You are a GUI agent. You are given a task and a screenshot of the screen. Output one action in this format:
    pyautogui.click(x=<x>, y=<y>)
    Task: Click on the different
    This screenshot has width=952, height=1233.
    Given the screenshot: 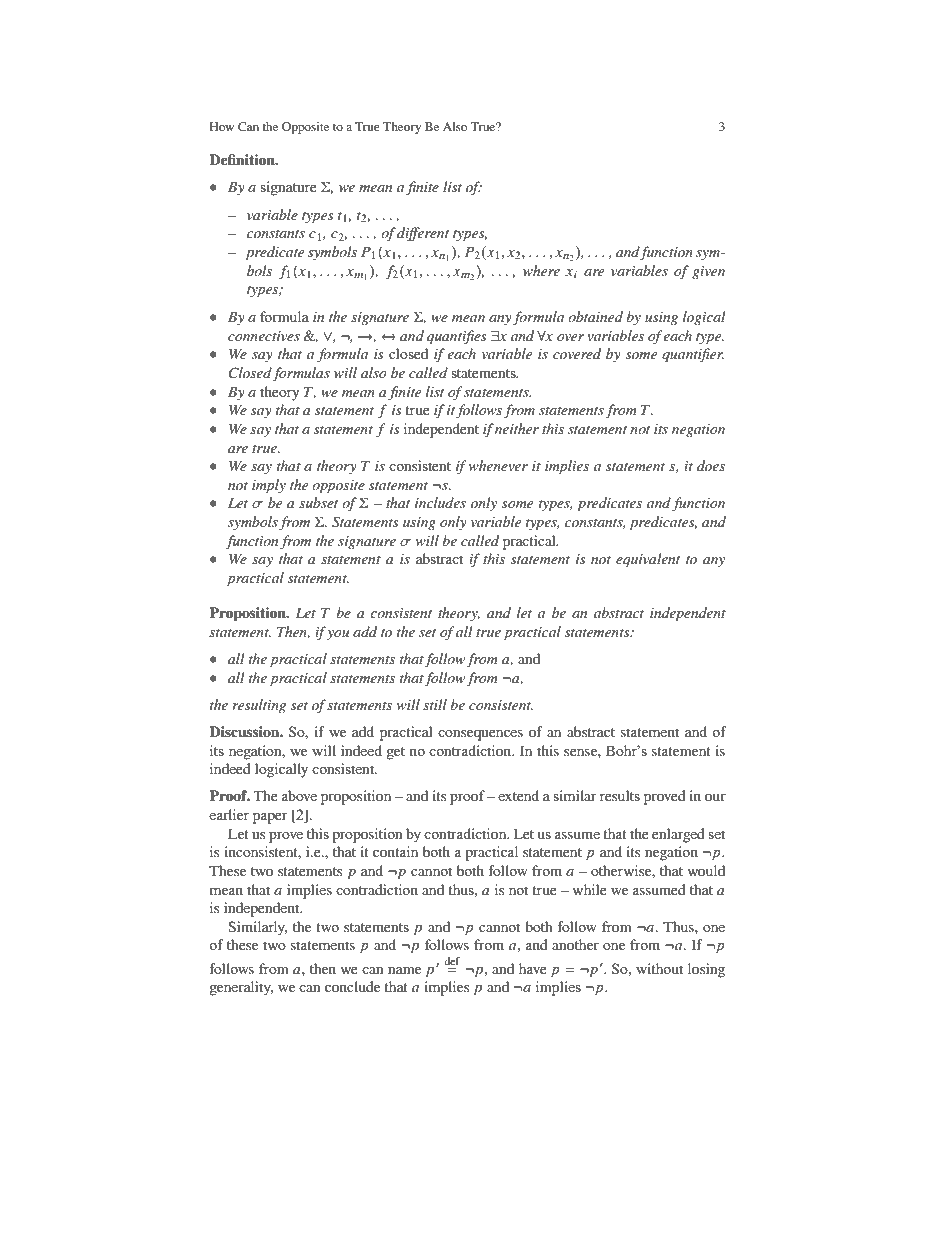 What is the action you would take?
    pyautogui.click(x=423, y=234)
